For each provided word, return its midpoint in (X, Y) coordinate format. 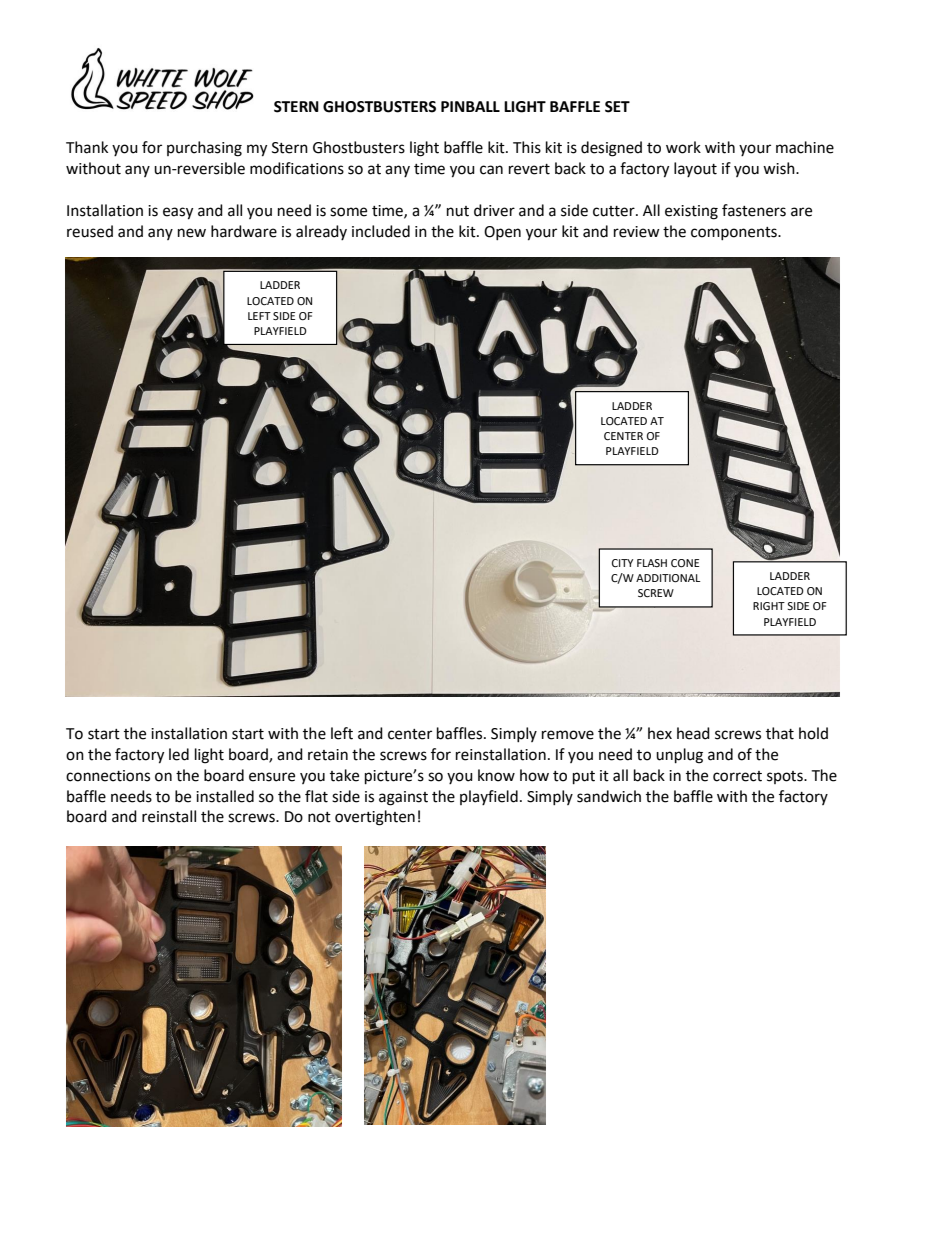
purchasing (204, 149)
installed (225, 796)
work (683, 147)
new (192, 233)
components (735, 233)
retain (328, 755)
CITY (622, 563)
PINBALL (470, 106)
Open (502, 233)
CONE (685, 563)
